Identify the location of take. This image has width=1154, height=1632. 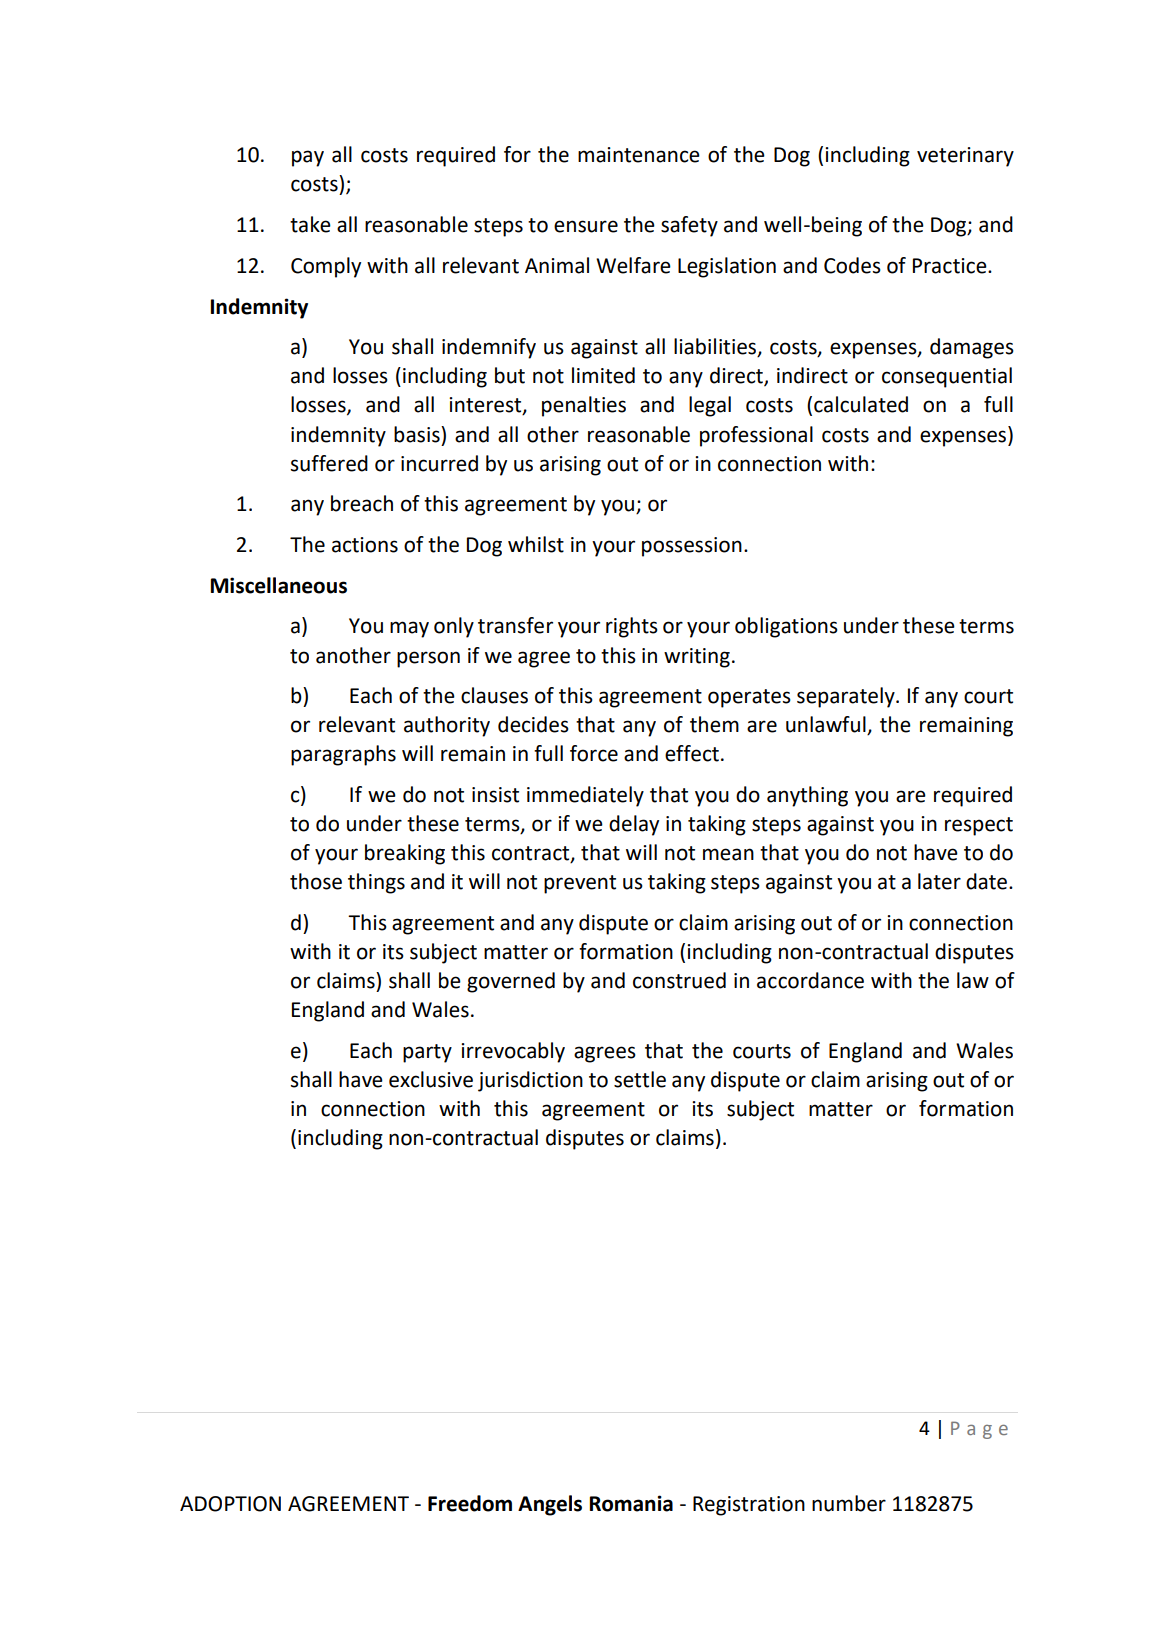
(310, 224).
